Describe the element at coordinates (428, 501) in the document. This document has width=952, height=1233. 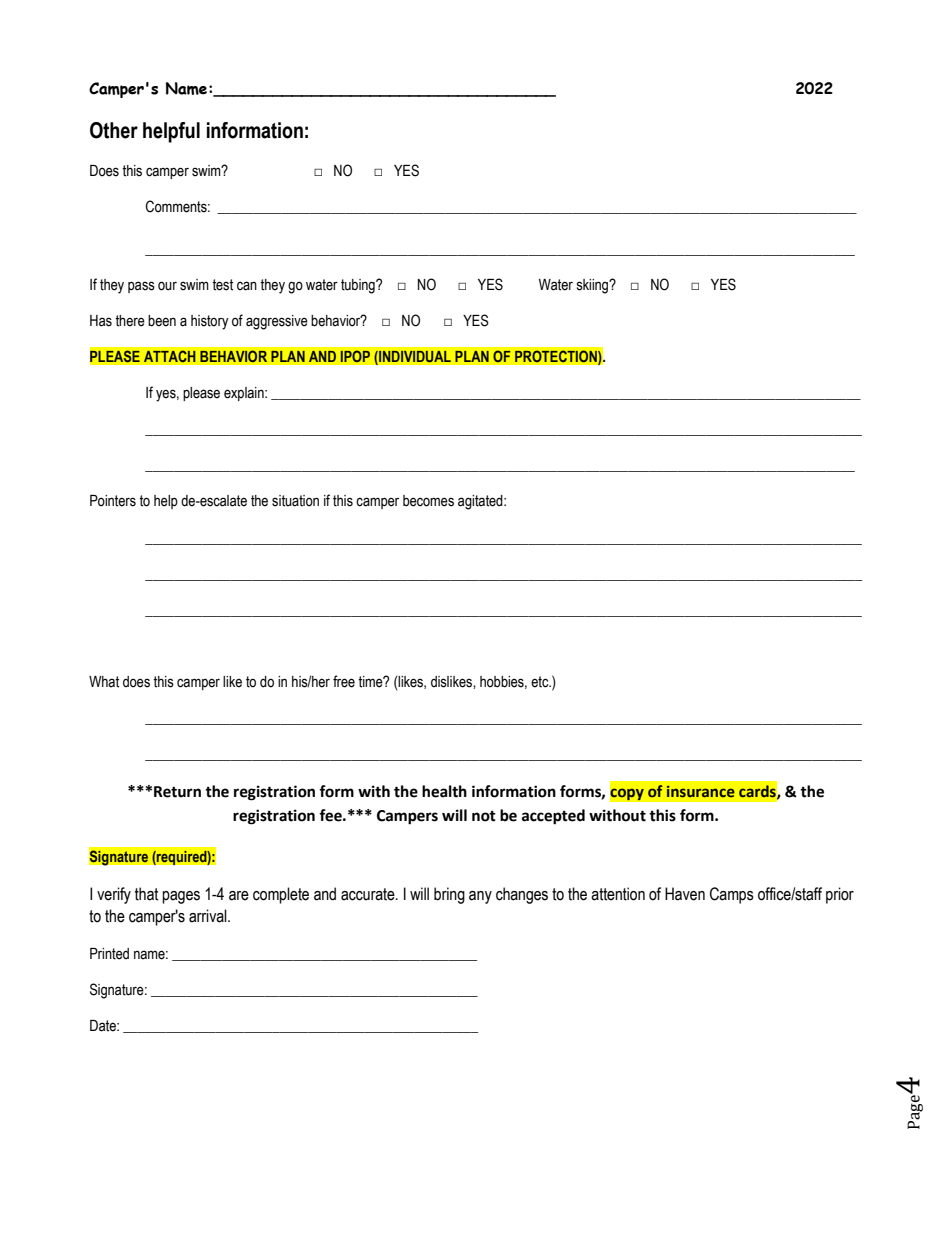
I see `becomes` at that location.
